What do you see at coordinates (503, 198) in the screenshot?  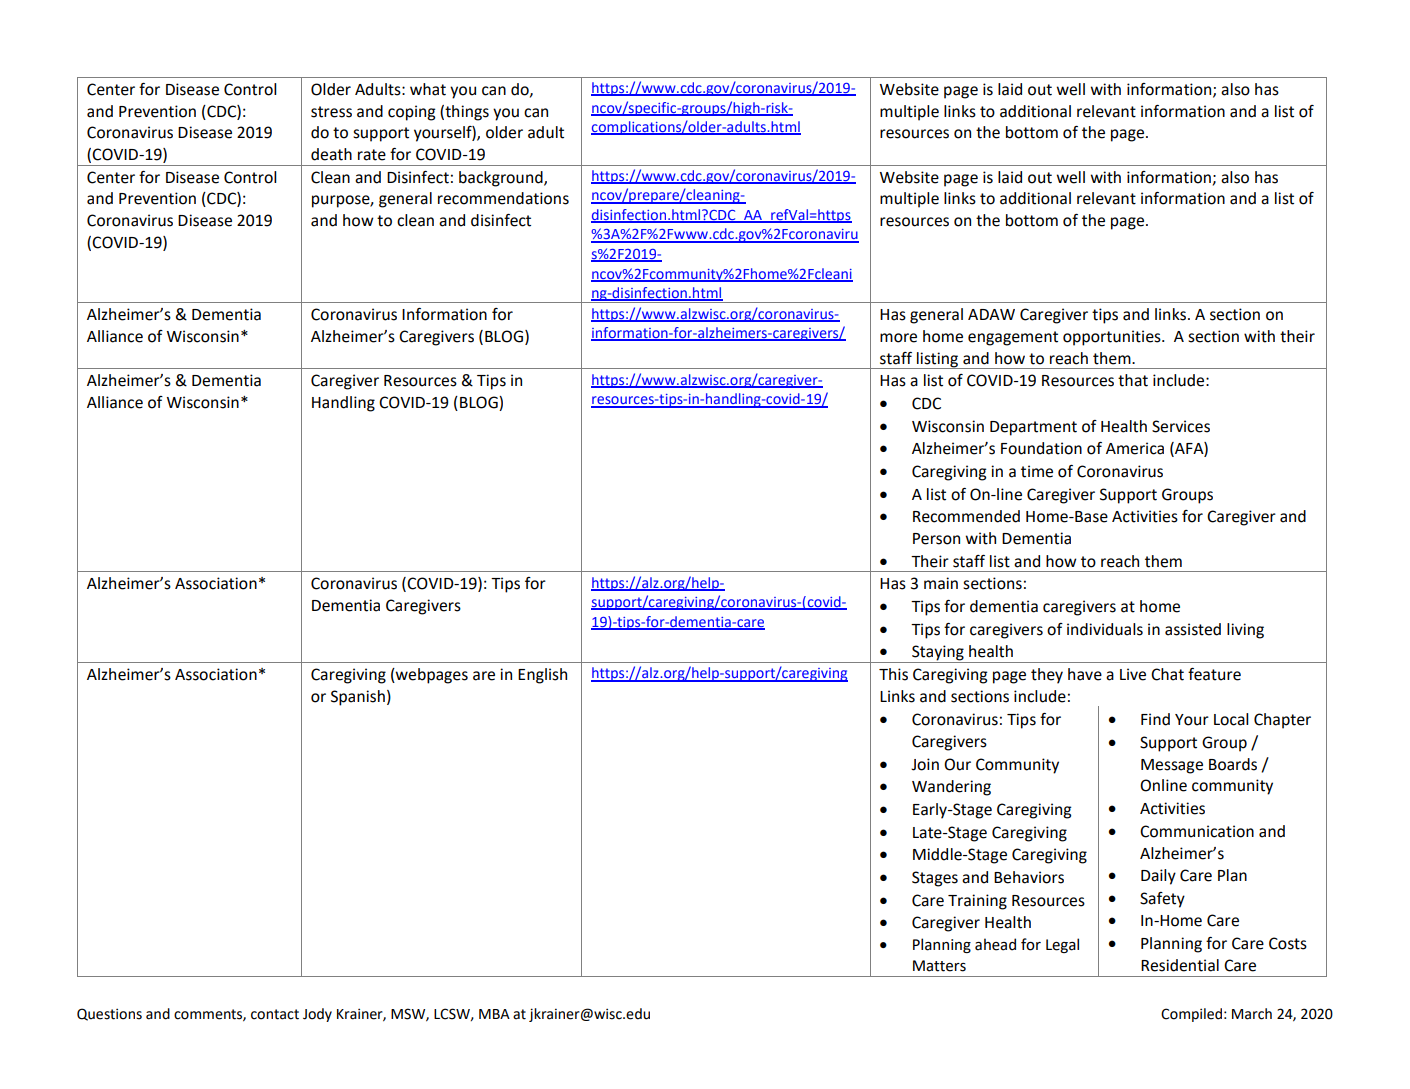 I see `recommendations` at bounding box center [503, 198].
